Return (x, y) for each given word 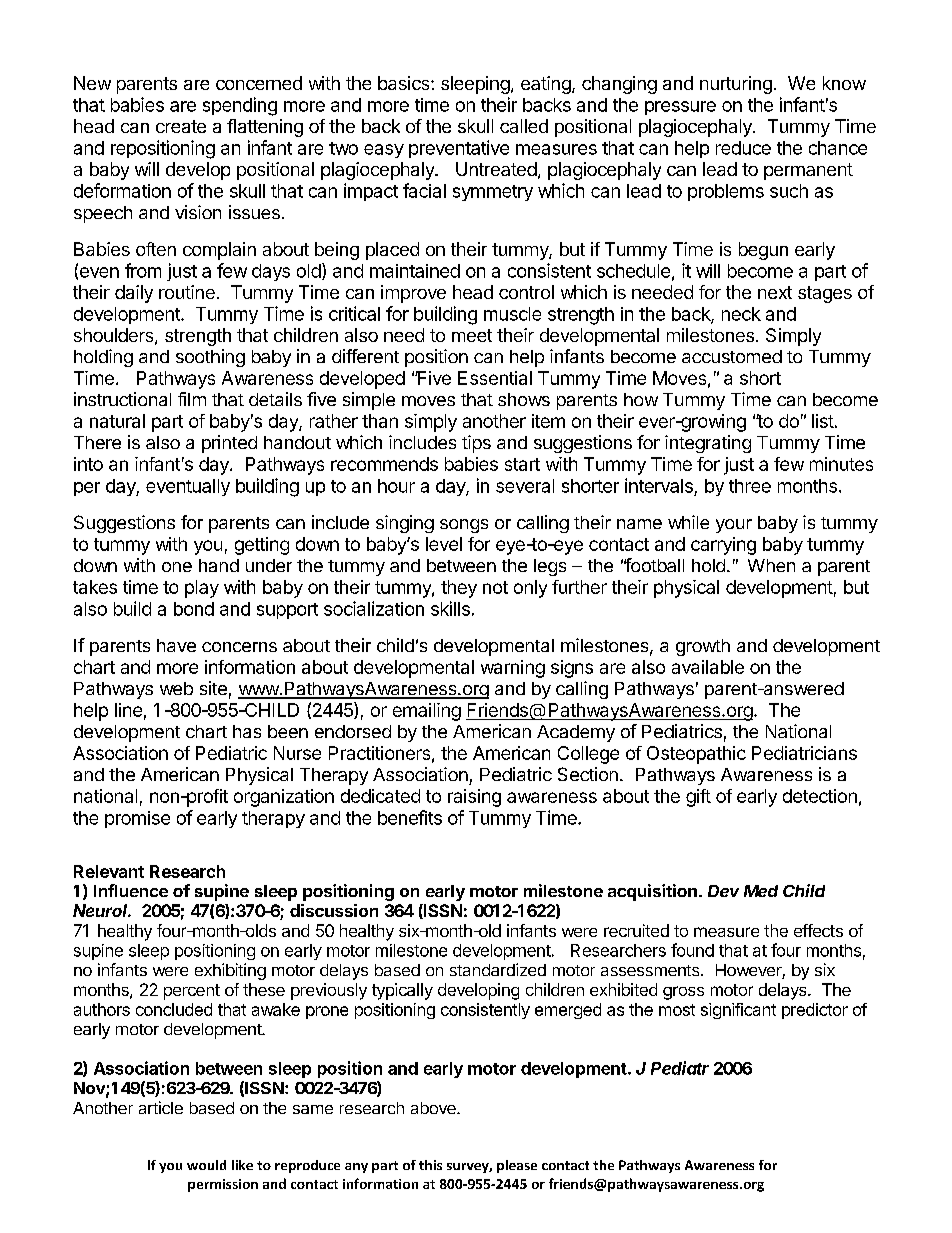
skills (450, 608)
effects (818, 930)
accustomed (732, 356)
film (192, 399)
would (206, 1165)
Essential (495, 378)
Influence (131, 890)
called (524, 126)
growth (703, 647)
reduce (743, 148)
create (181, 126)
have (176, 645)
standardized (498, 969)
